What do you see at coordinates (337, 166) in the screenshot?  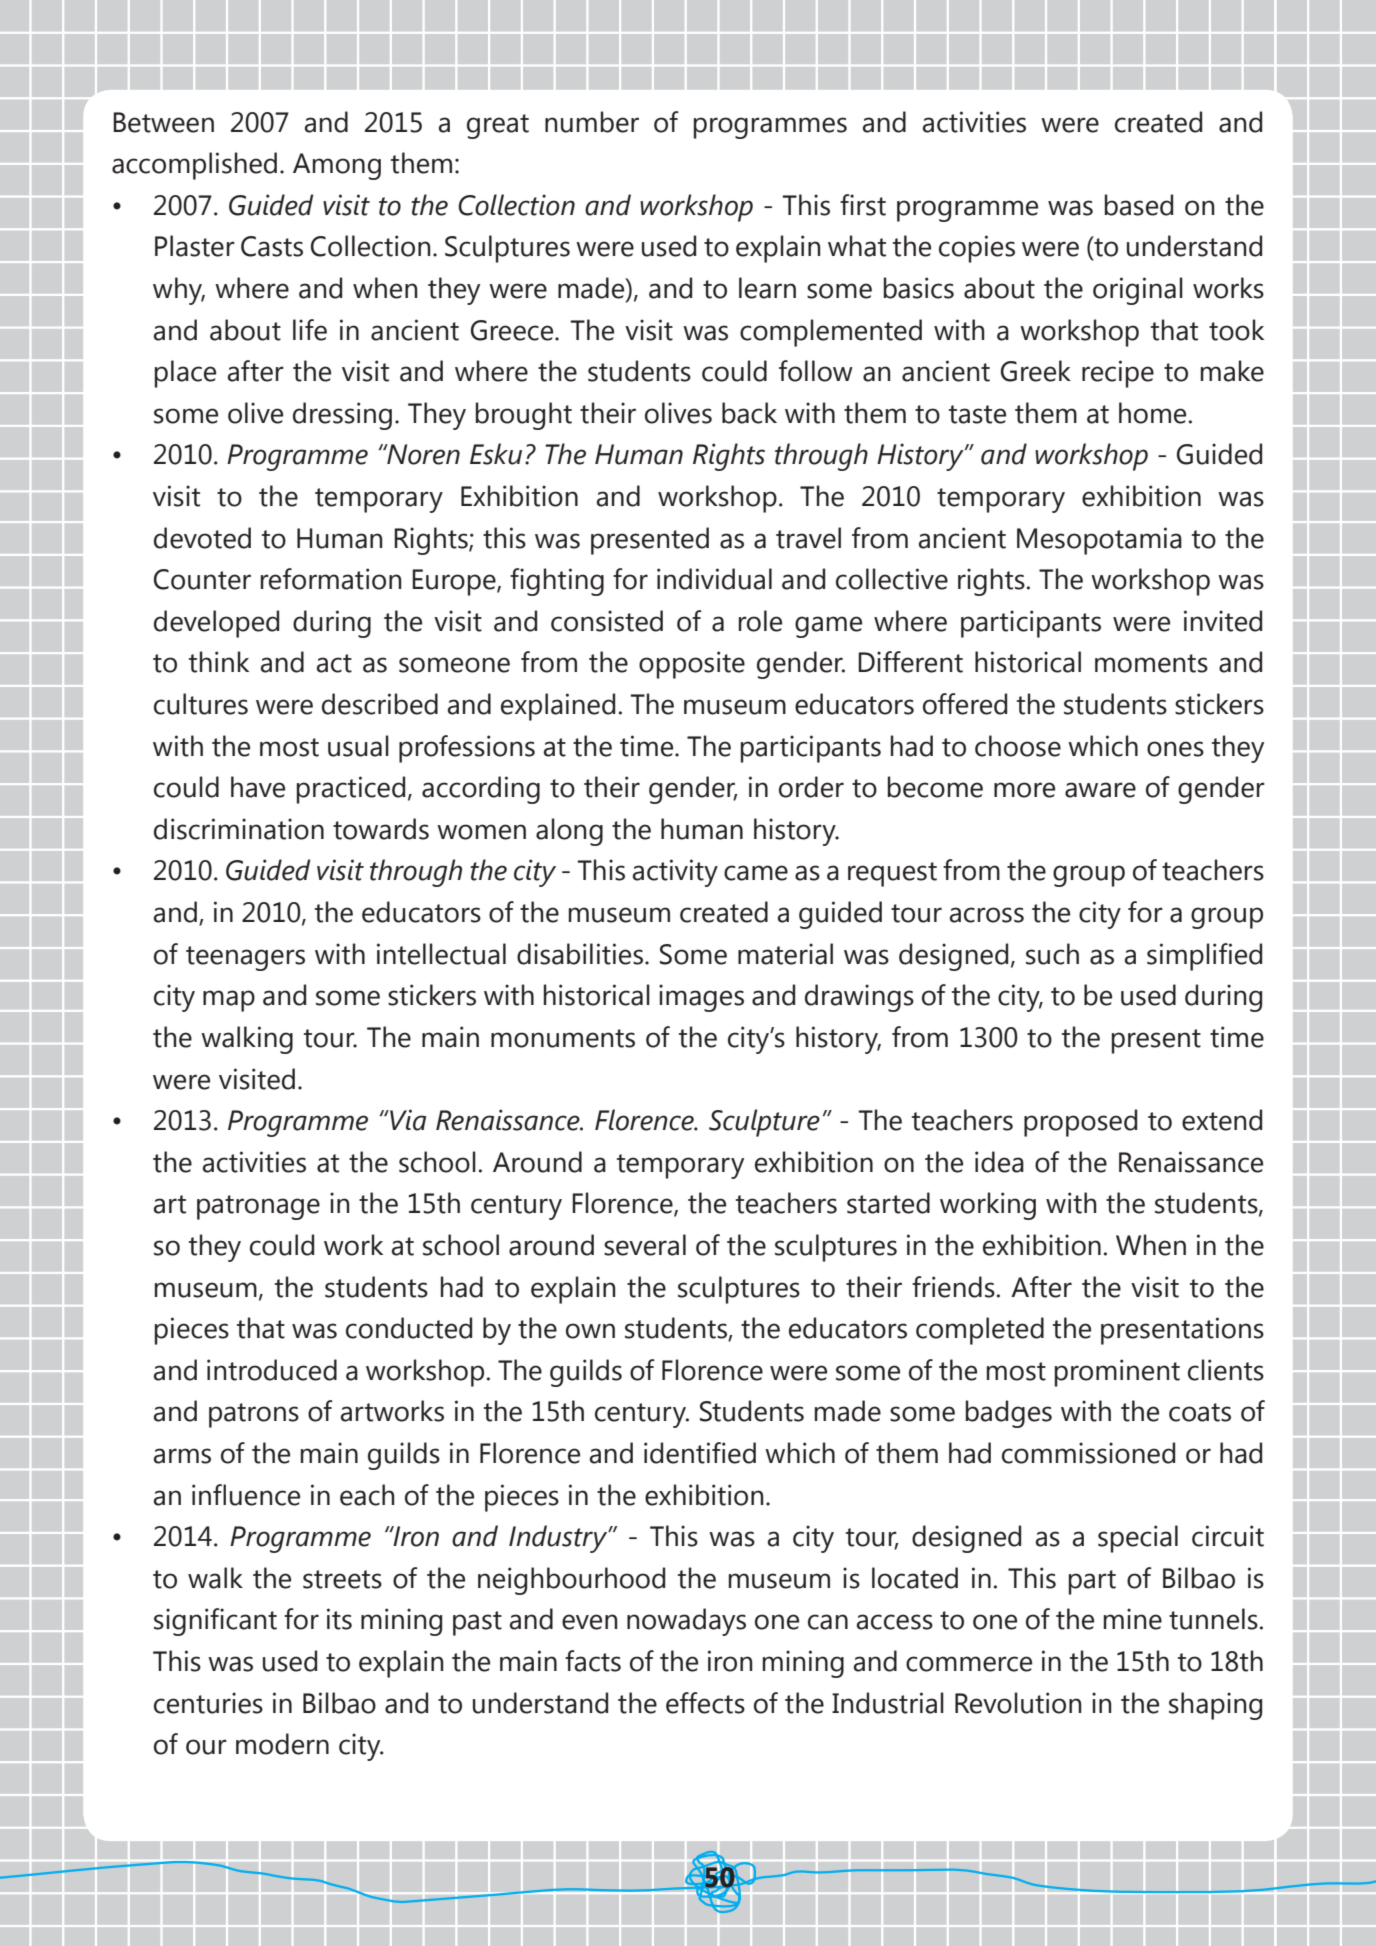 I see `Among` at bounding box center [337, 166].
